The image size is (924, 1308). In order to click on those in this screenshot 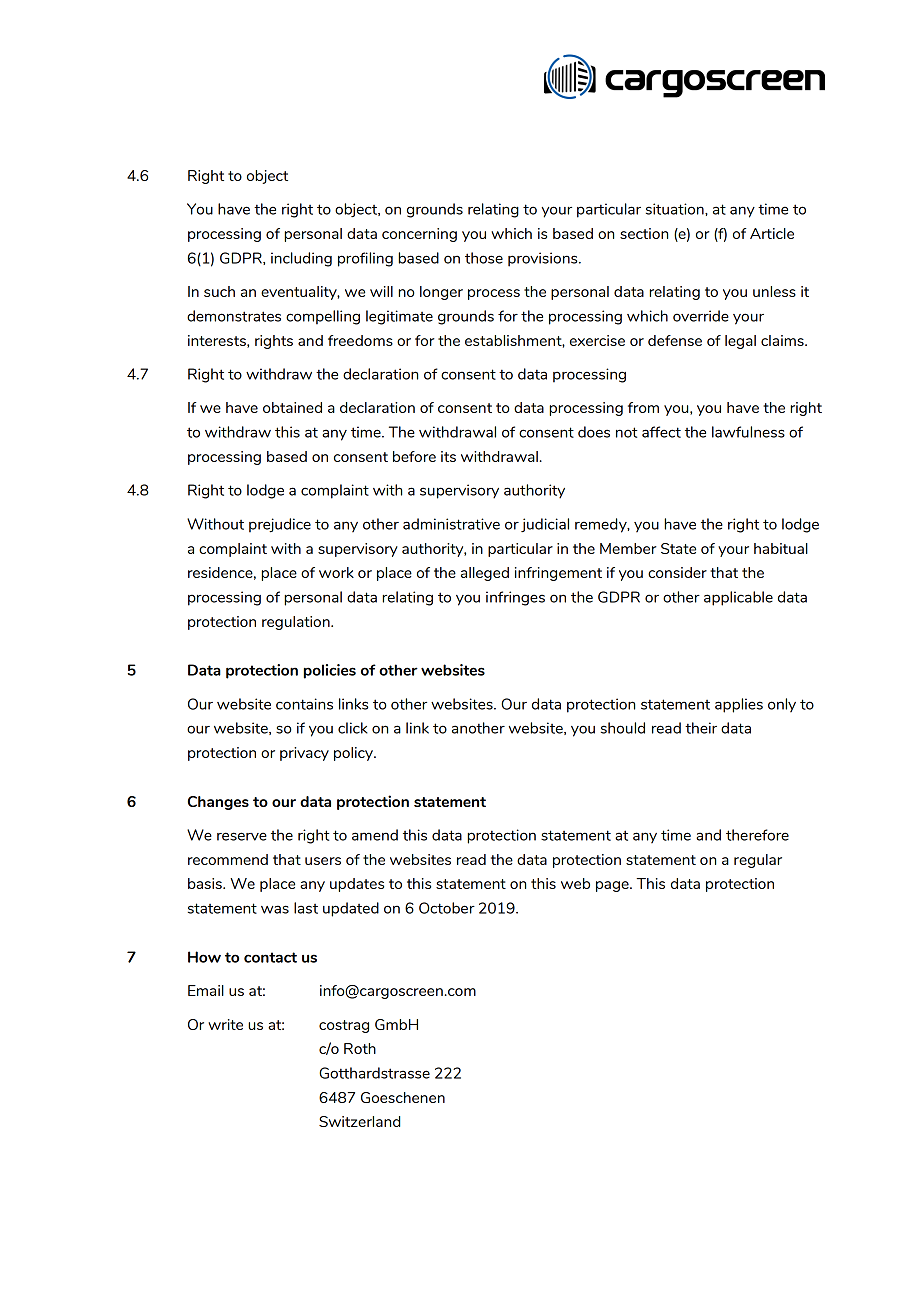, I will do `click(484, 258)`.
